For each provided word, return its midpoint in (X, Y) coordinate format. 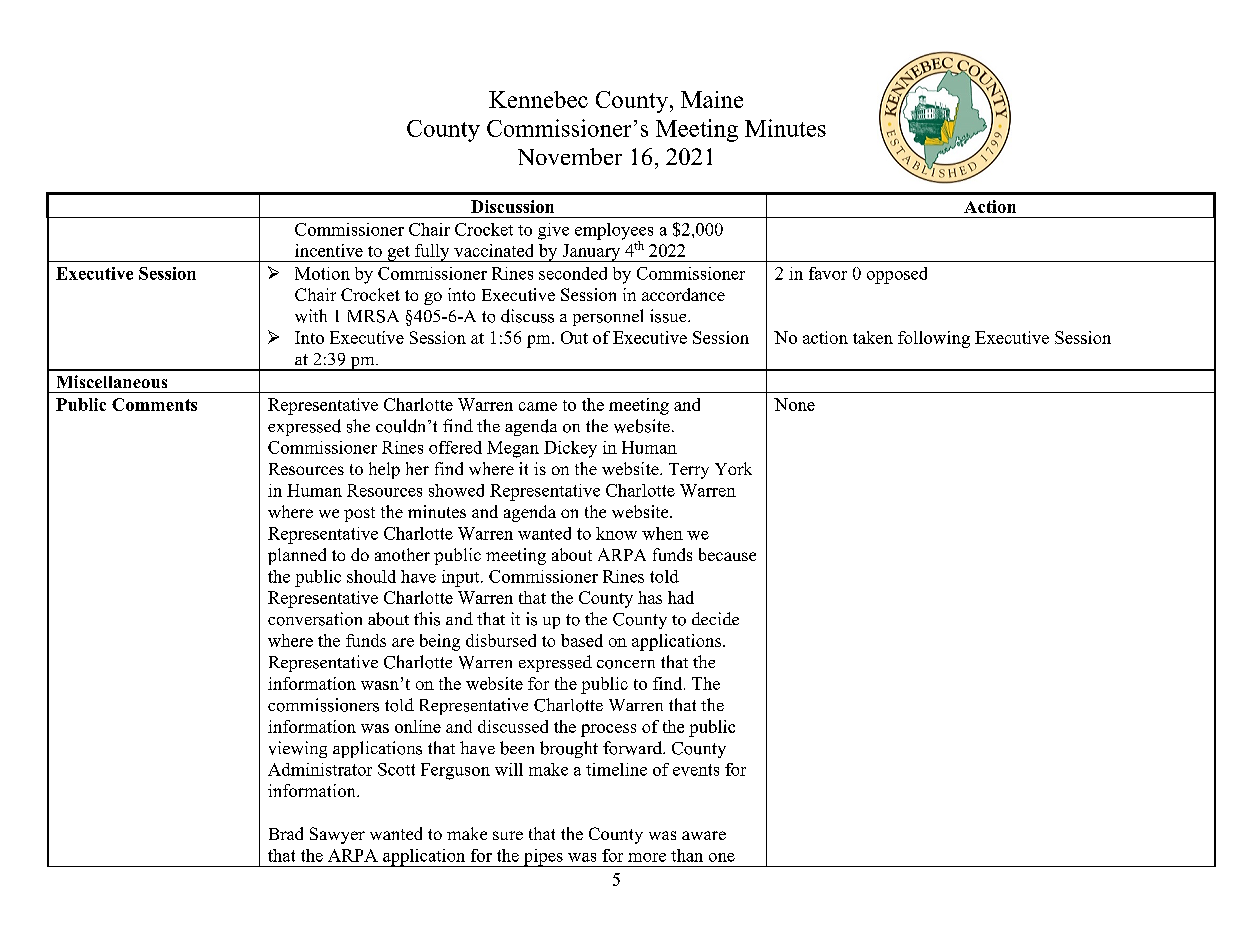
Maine (712, 99)
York (733, 468)
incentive (329, 250)
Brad (286, 833)
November (570, 156)
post (359, 514)
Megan (513, 449)
